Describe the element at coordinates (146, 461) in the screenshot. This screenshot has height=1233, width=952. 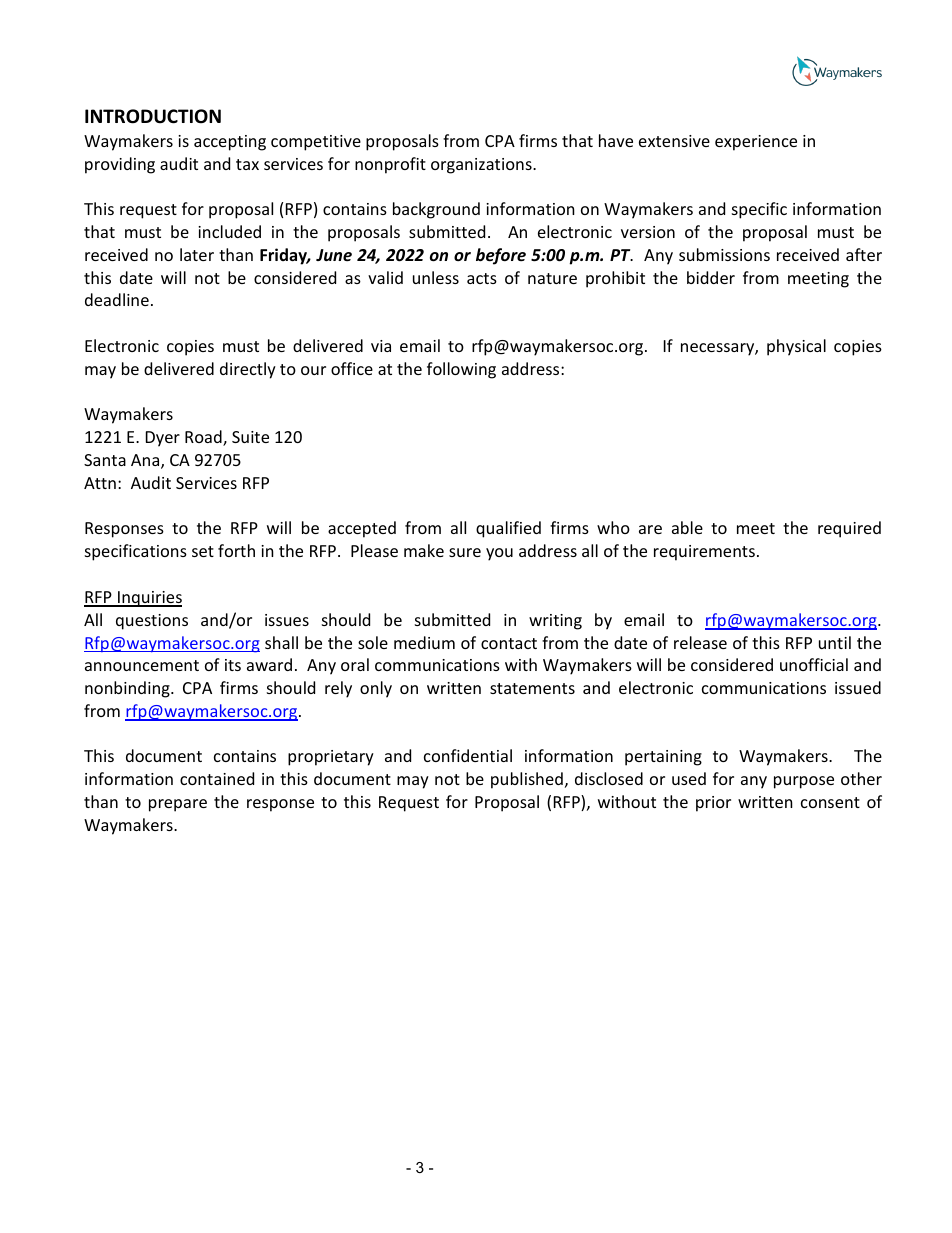
I see `Ana` at that location.
